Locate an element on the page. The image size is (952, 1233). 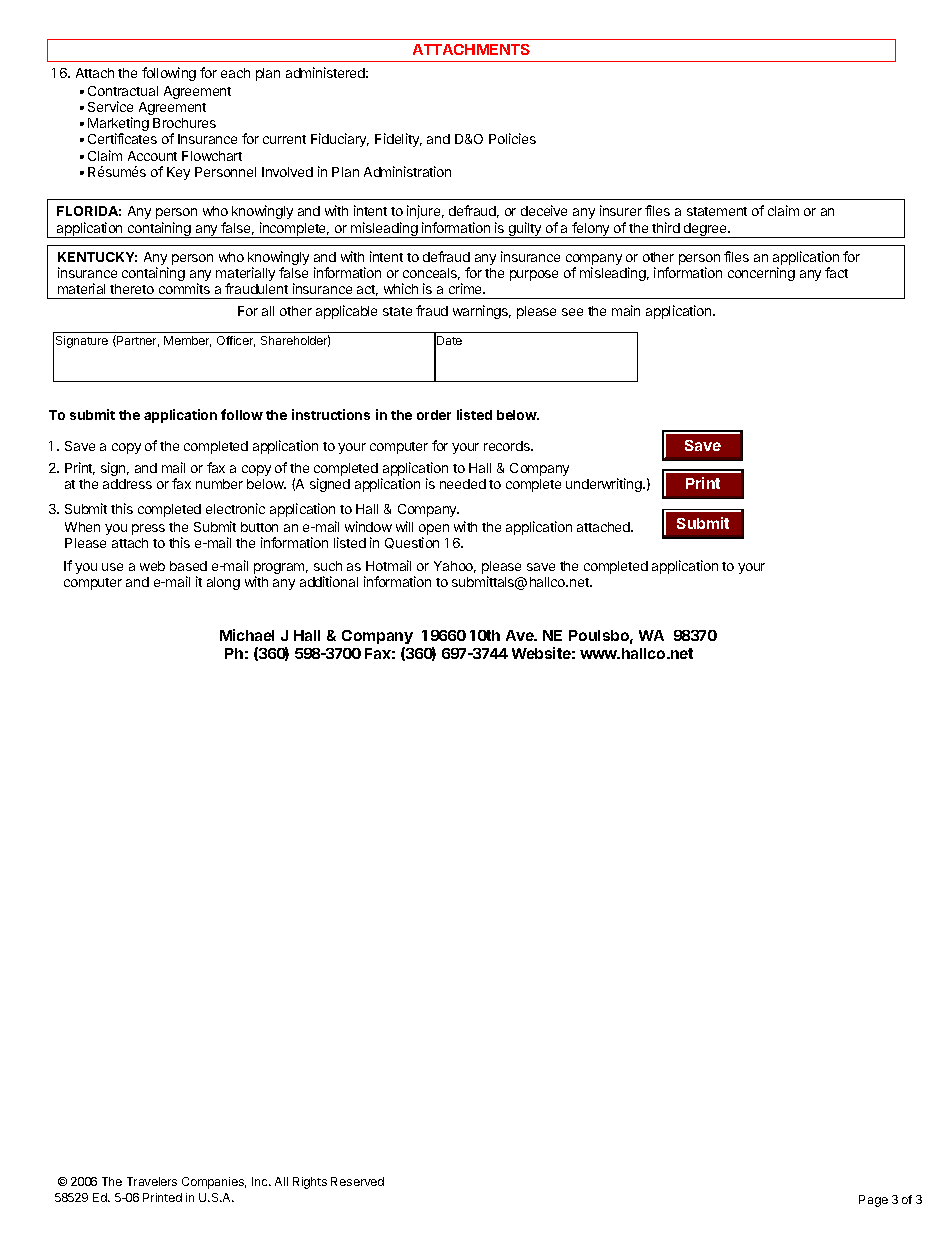
Policies is located at coordinates (512, 138).
